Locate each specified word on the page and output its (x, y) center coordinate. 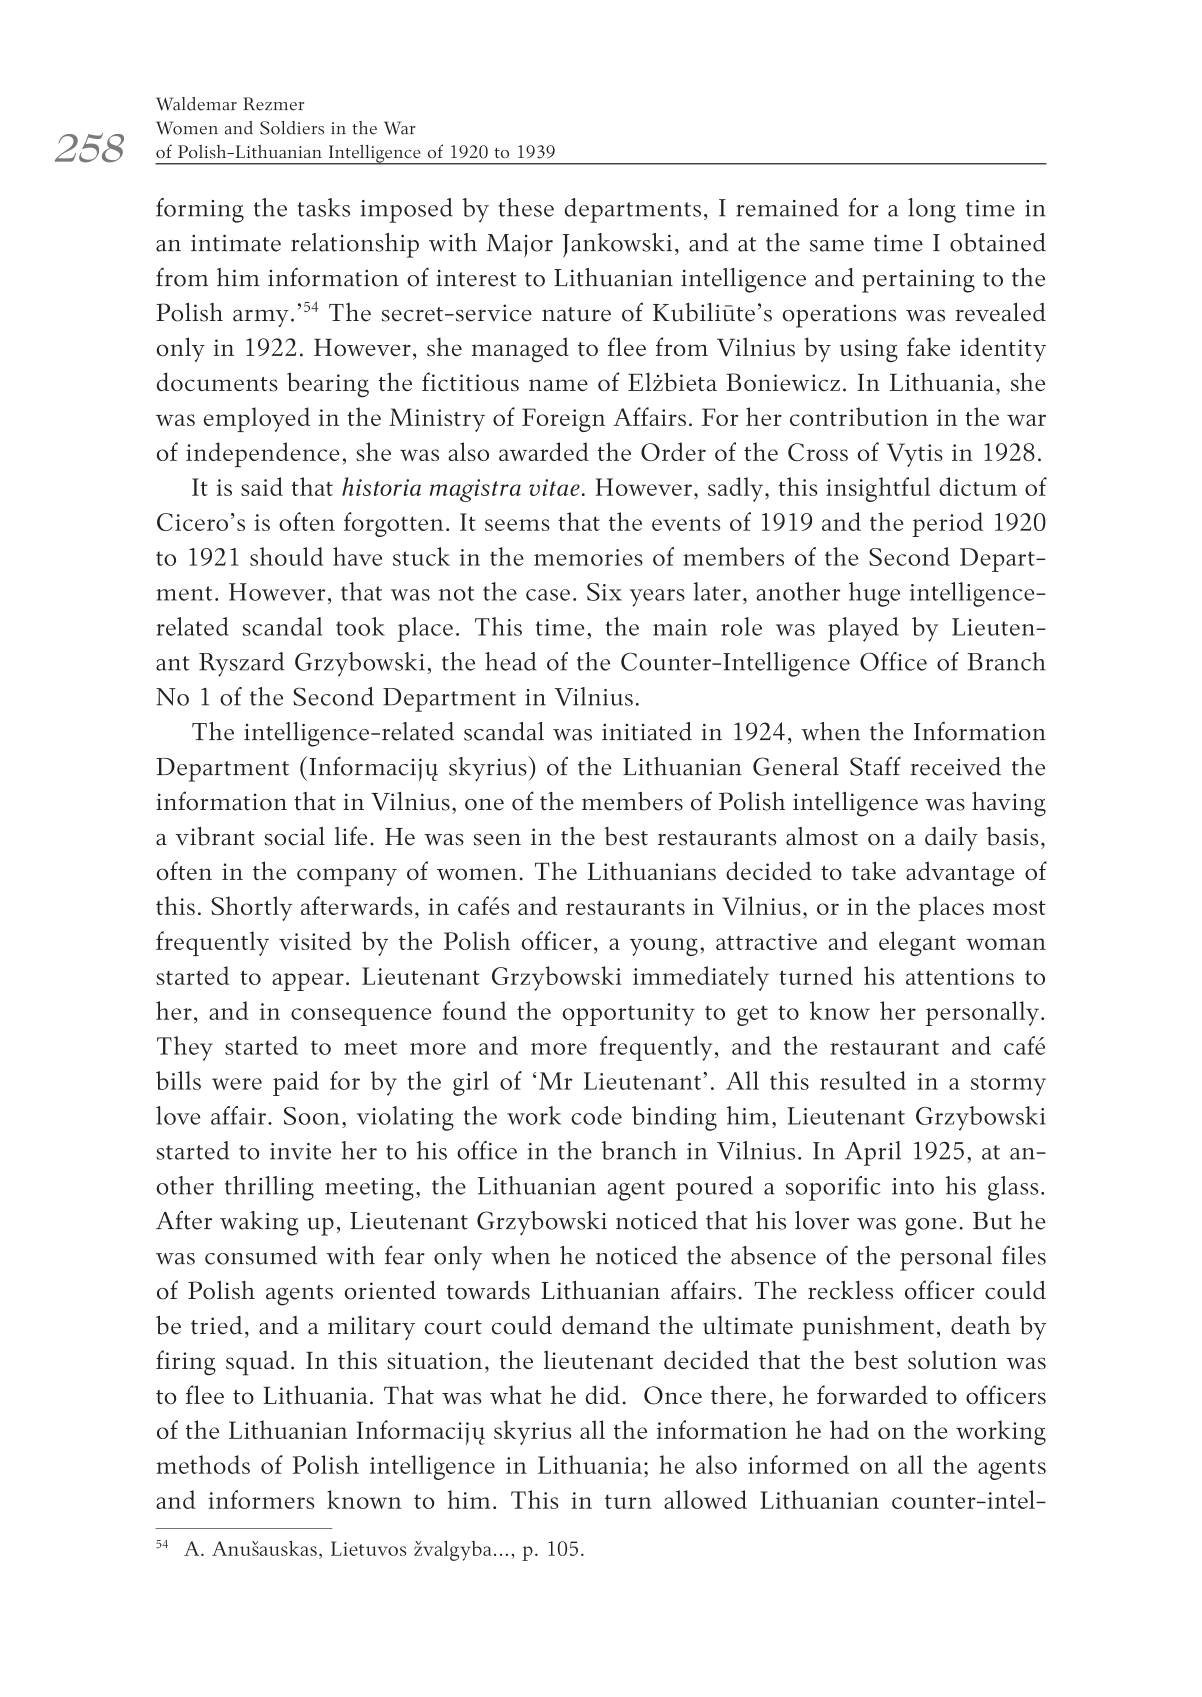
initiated (647, 731)
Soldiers (292, 128)
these (526, 207)
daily (951, 838)
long (932, 210)
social (295, 836)
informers (261, 1499)
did (603, 1394)
